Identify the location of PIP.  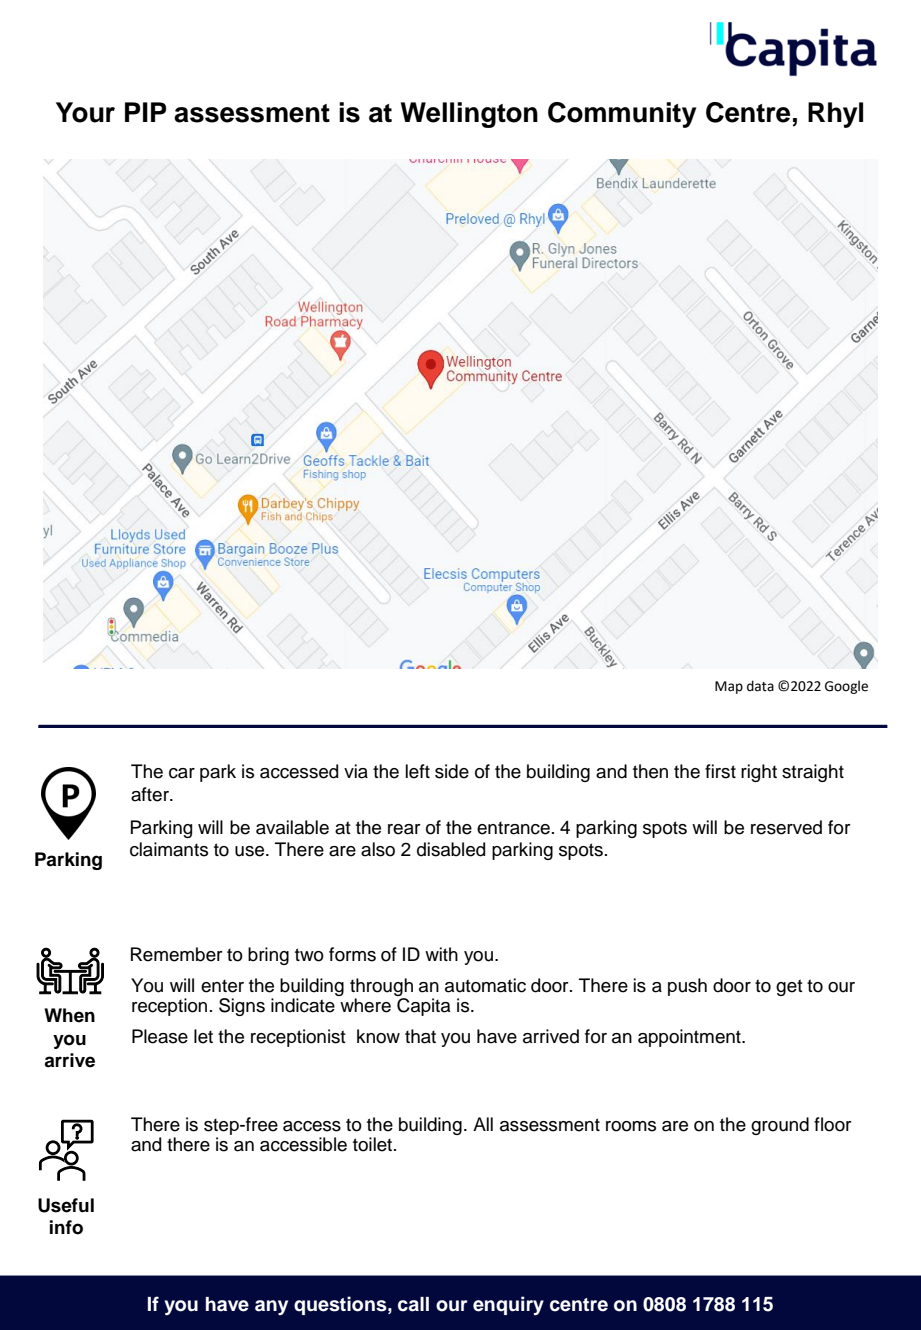
(145, 112).
